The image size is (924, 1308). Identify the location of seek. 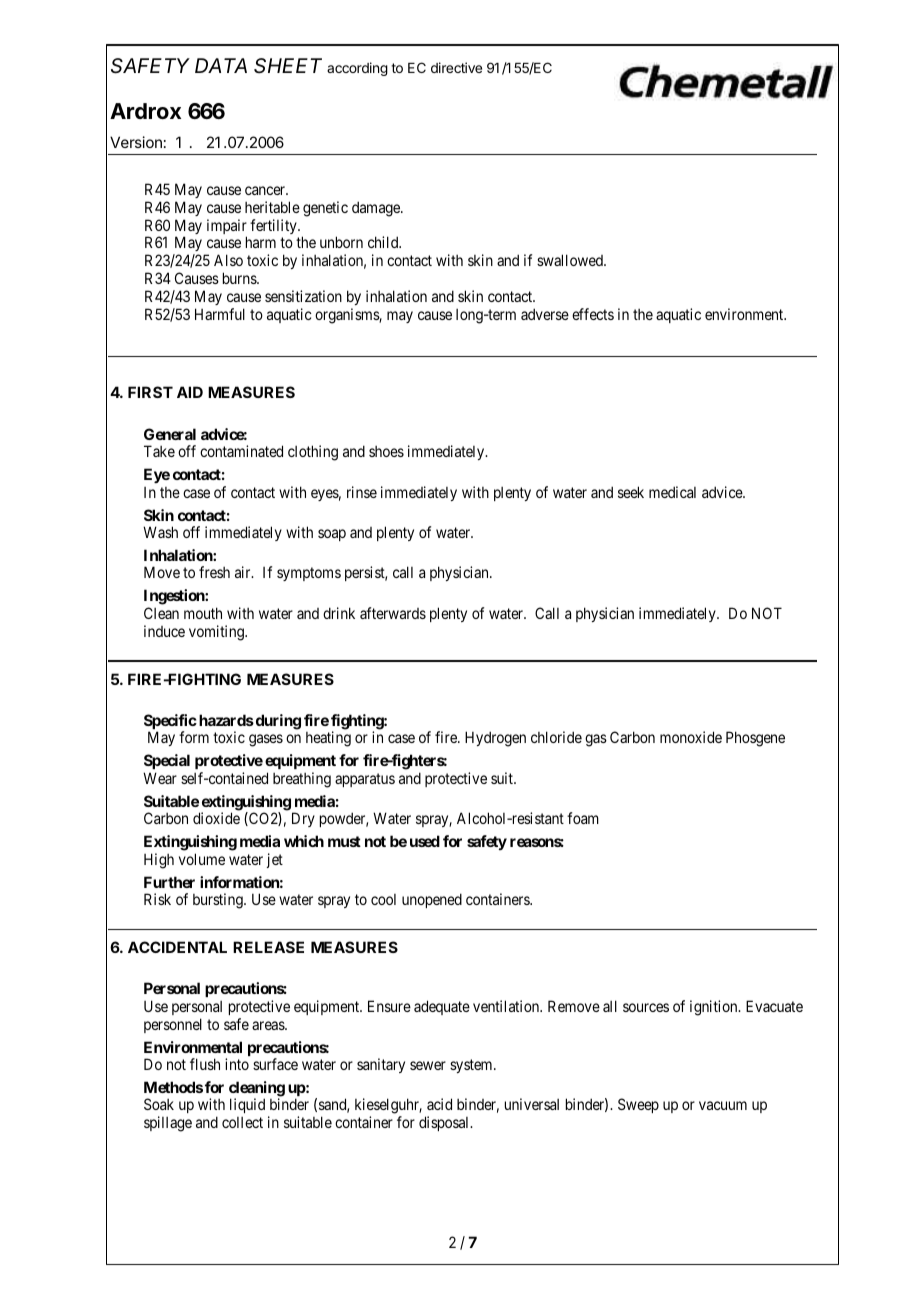
(631, 492).
